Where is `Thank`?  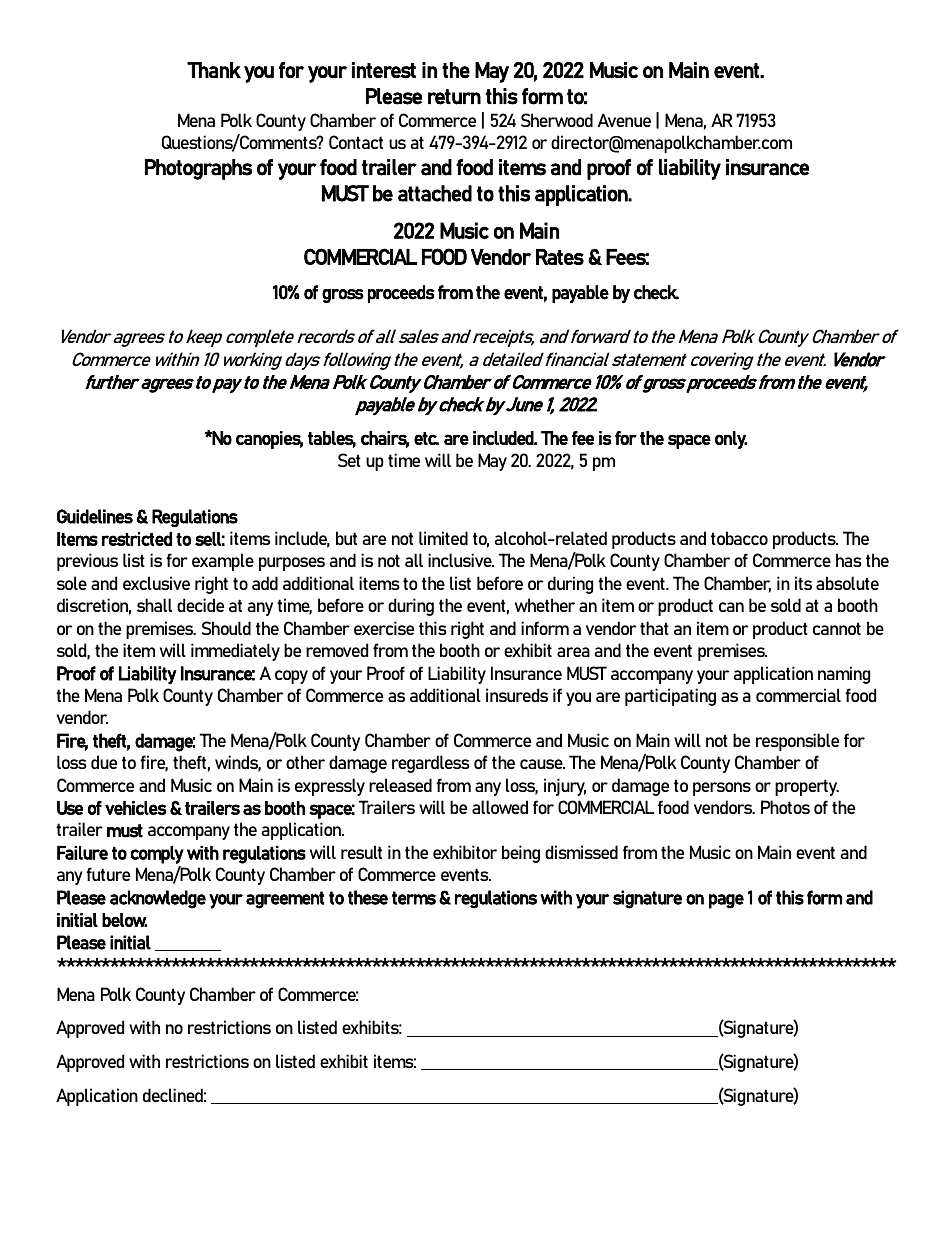 Thank is located at coordinates (214, 70).
